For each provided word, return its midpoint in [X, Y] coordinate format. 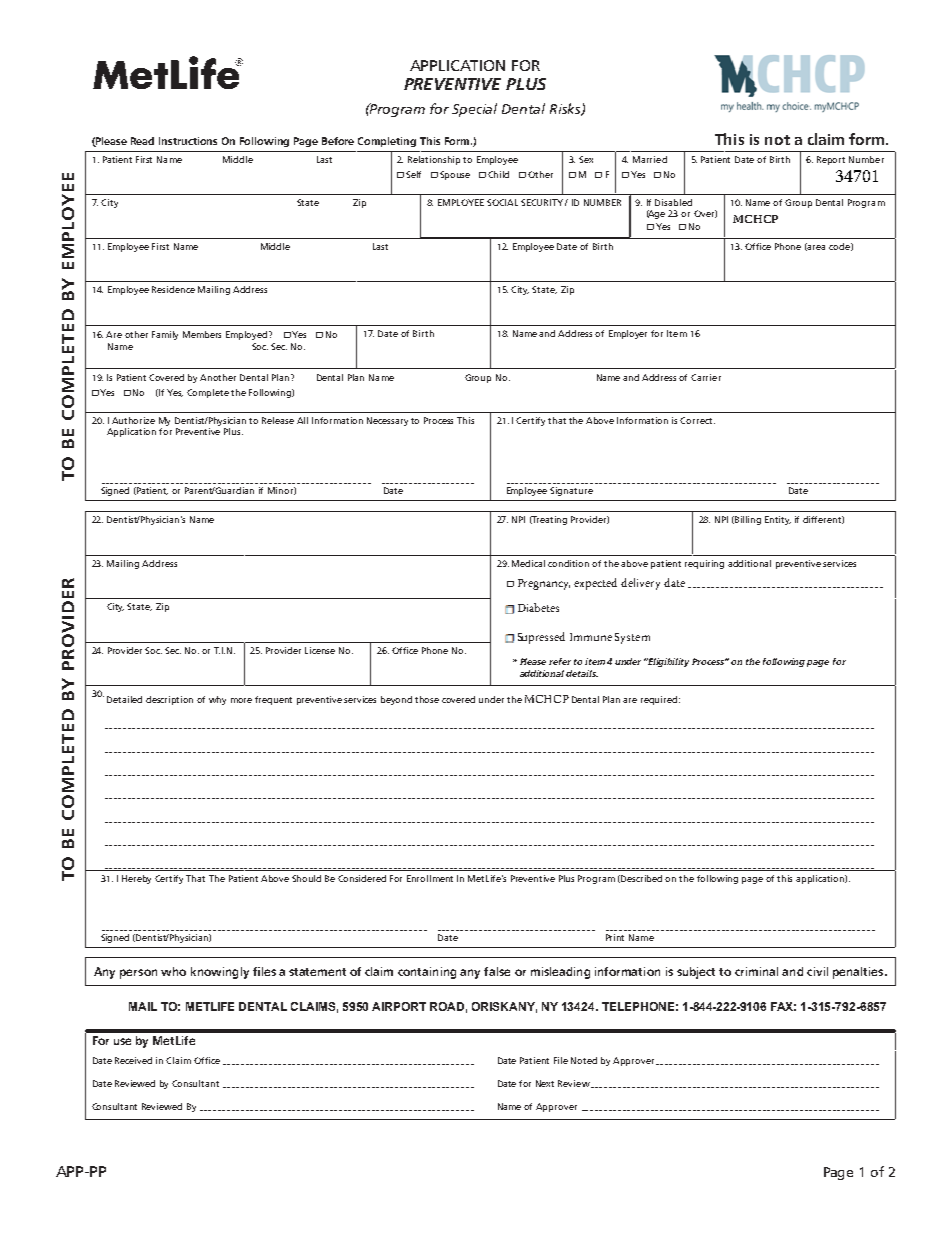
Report [831, 160]
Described [641, 878]
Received [133, 1060]
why [217, 700]
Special [474, 110]
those [427, 699]
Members [202, 334]
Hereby [136, 879]
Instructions [188, 141]
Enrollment [430, 878]
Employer [628, 334]
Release [278, 420]
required [660, 700]
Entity [778, 520]
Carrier [706, 377]
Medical [528, 563]
